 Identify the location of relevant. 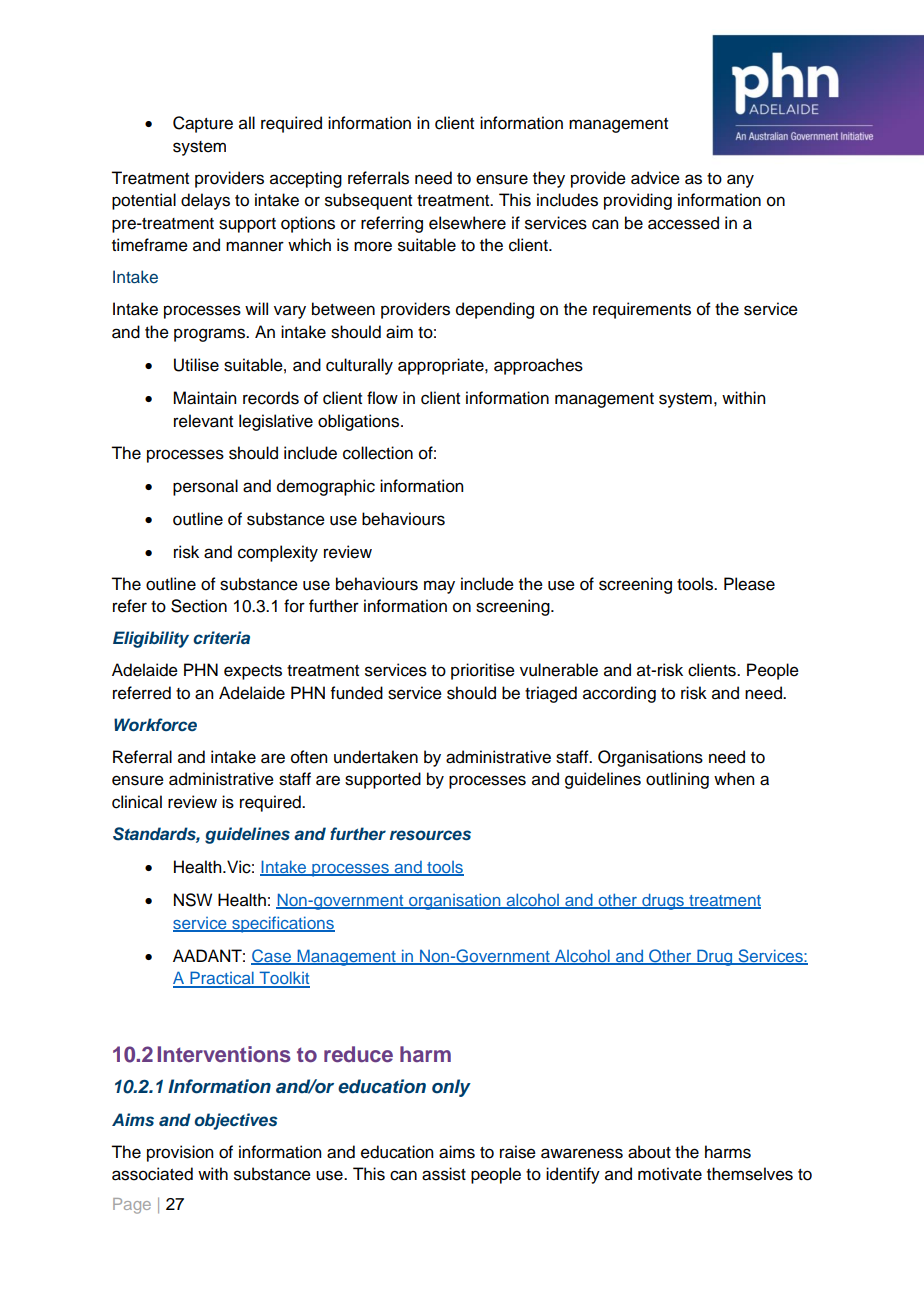
(203, 421).
